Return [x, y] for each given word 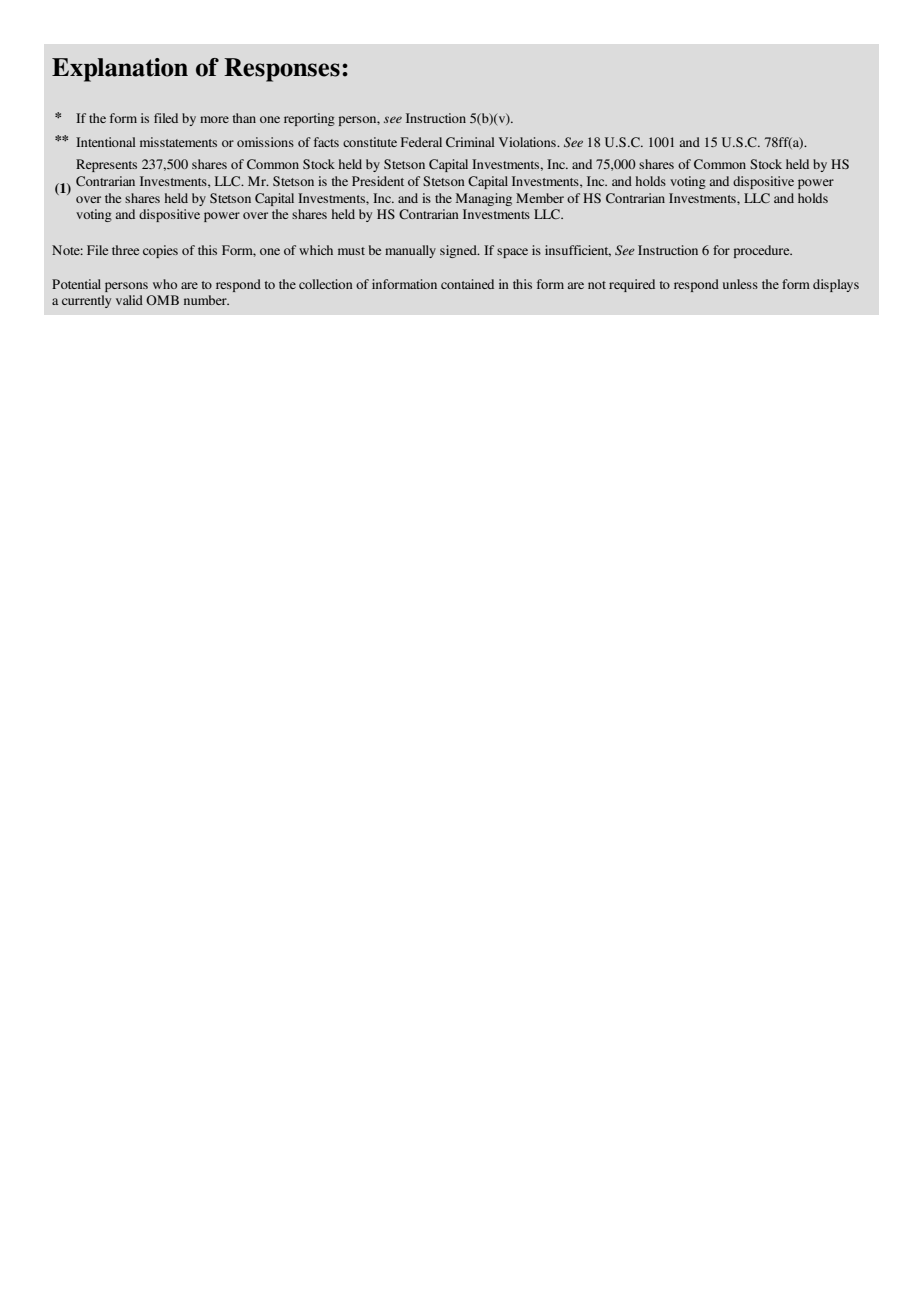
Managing [484, 199]
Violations [528, 142]
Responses [282, 70]
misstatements [178, 142]
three [125, 250]
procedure [763, 251]
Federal [421, 142]
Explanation [120, 70]
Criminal [470, 142]
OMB [162, 300]
